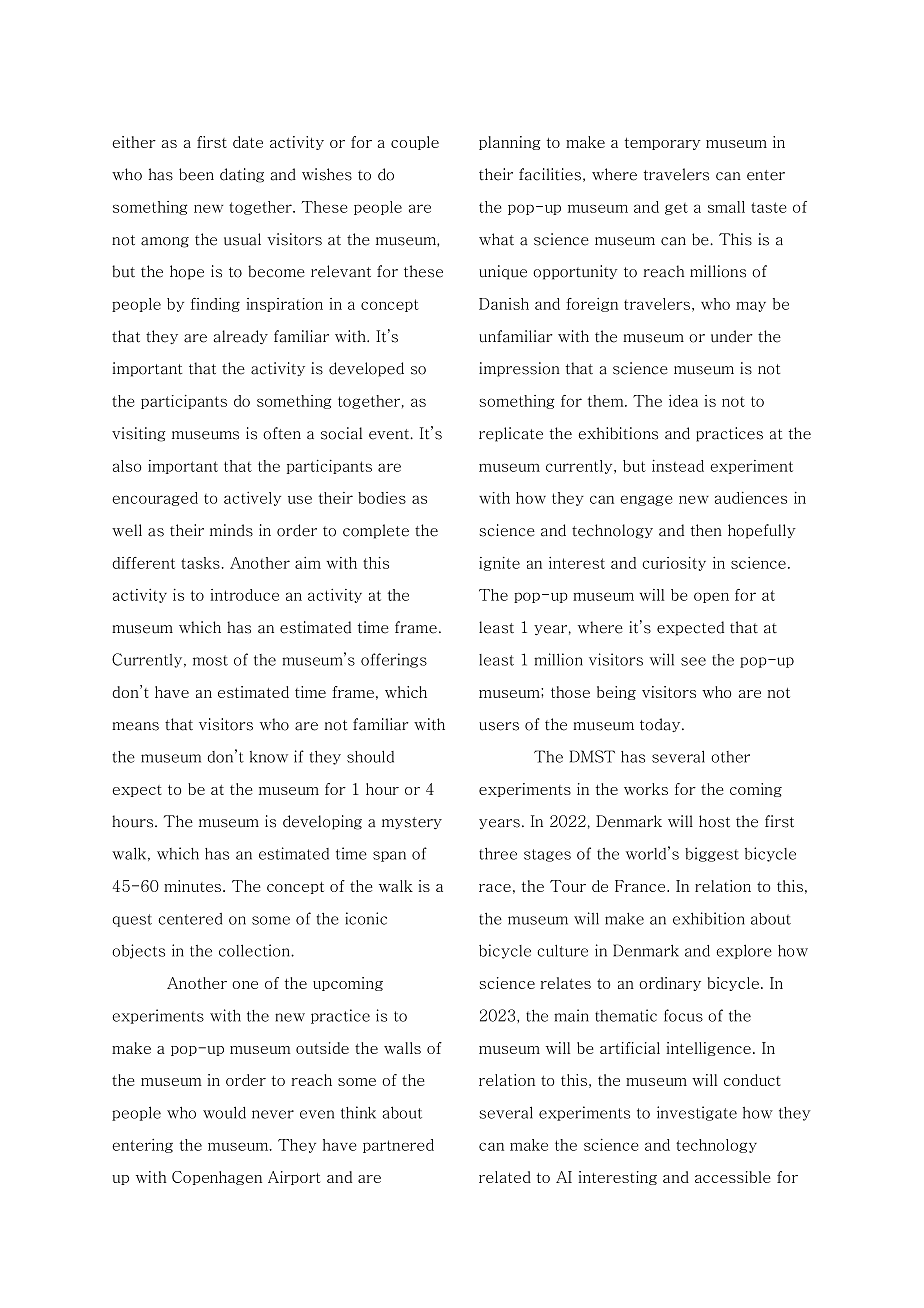  What do you see at coordinates (224, 1112) in the screenshot?
I see `would` at bounding box center [224, 1112].
